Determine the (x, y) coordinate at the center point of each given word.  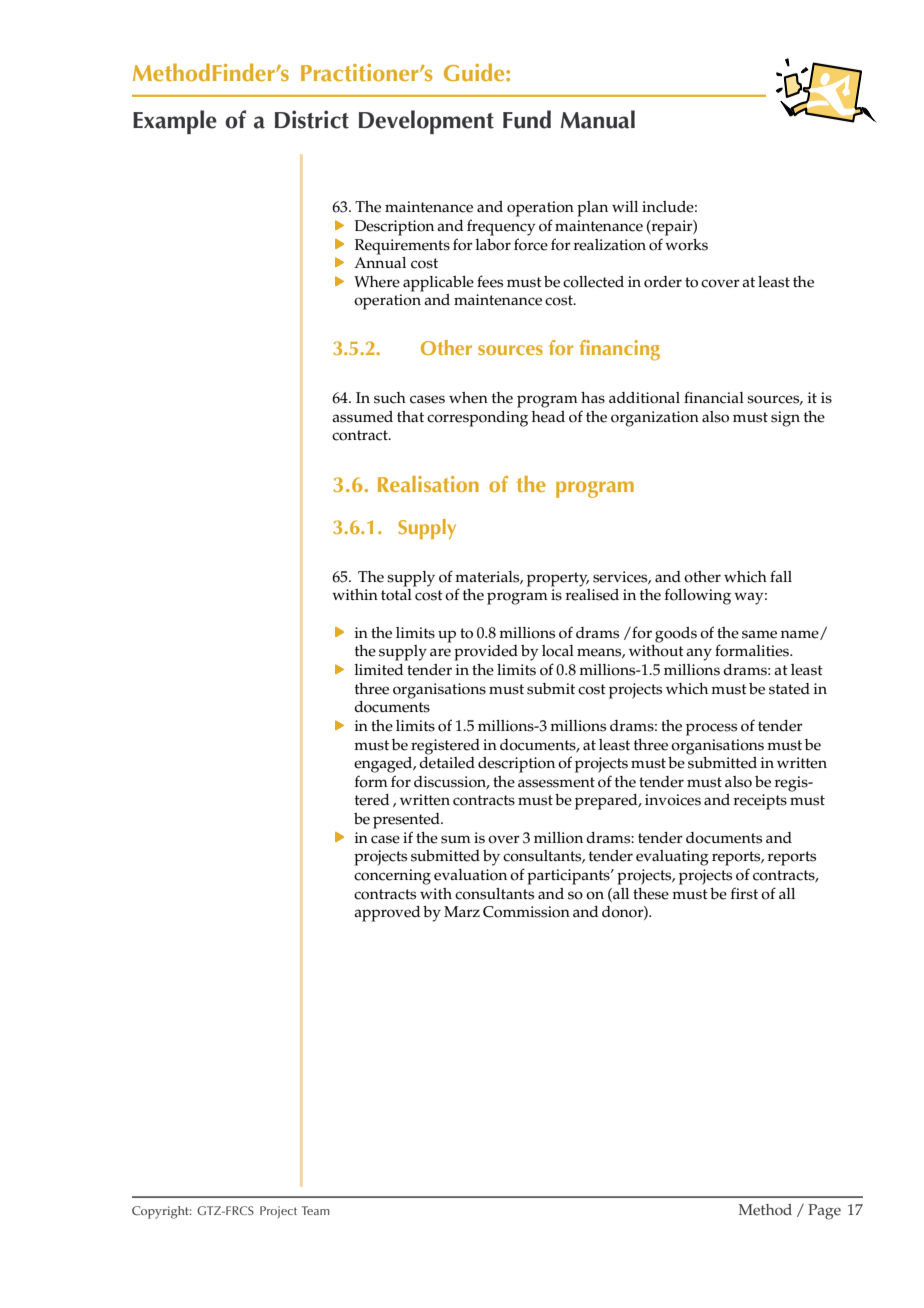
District (312, 119)
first (744, 893)
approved (387, 914)
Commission (526, 912)
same (759, 634)
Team (316, 1210)
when (468, 398)
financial (714, 397)
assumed (362, 417)
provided (486, 653)
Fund (527, 119)
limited (379, 670)
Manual (598, 119)
